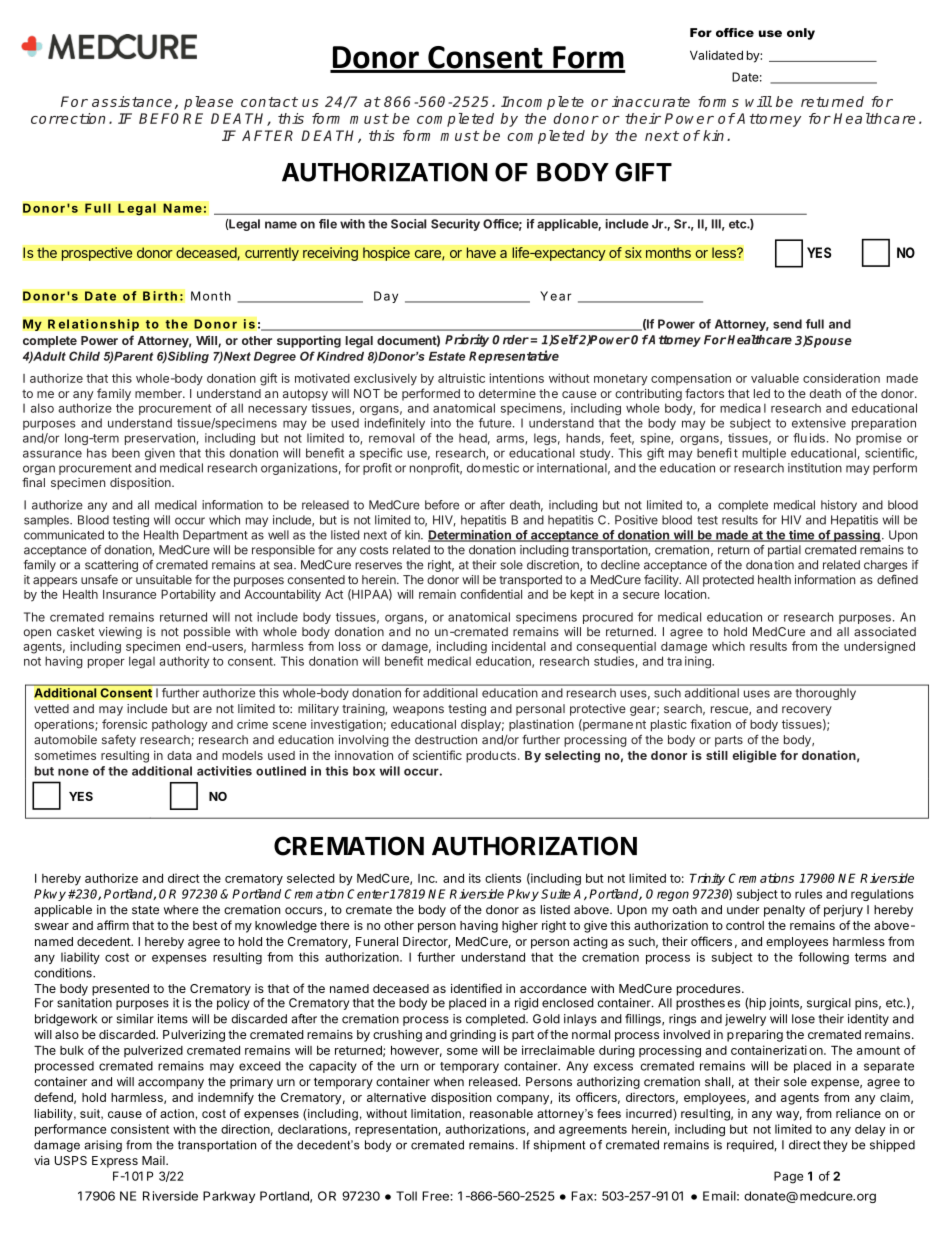 Image resolution: width=952 pixels, height=1233 pixels. Describe the element at coordinates (436, 1196) in the screenshot. I see `Free` at that location.
